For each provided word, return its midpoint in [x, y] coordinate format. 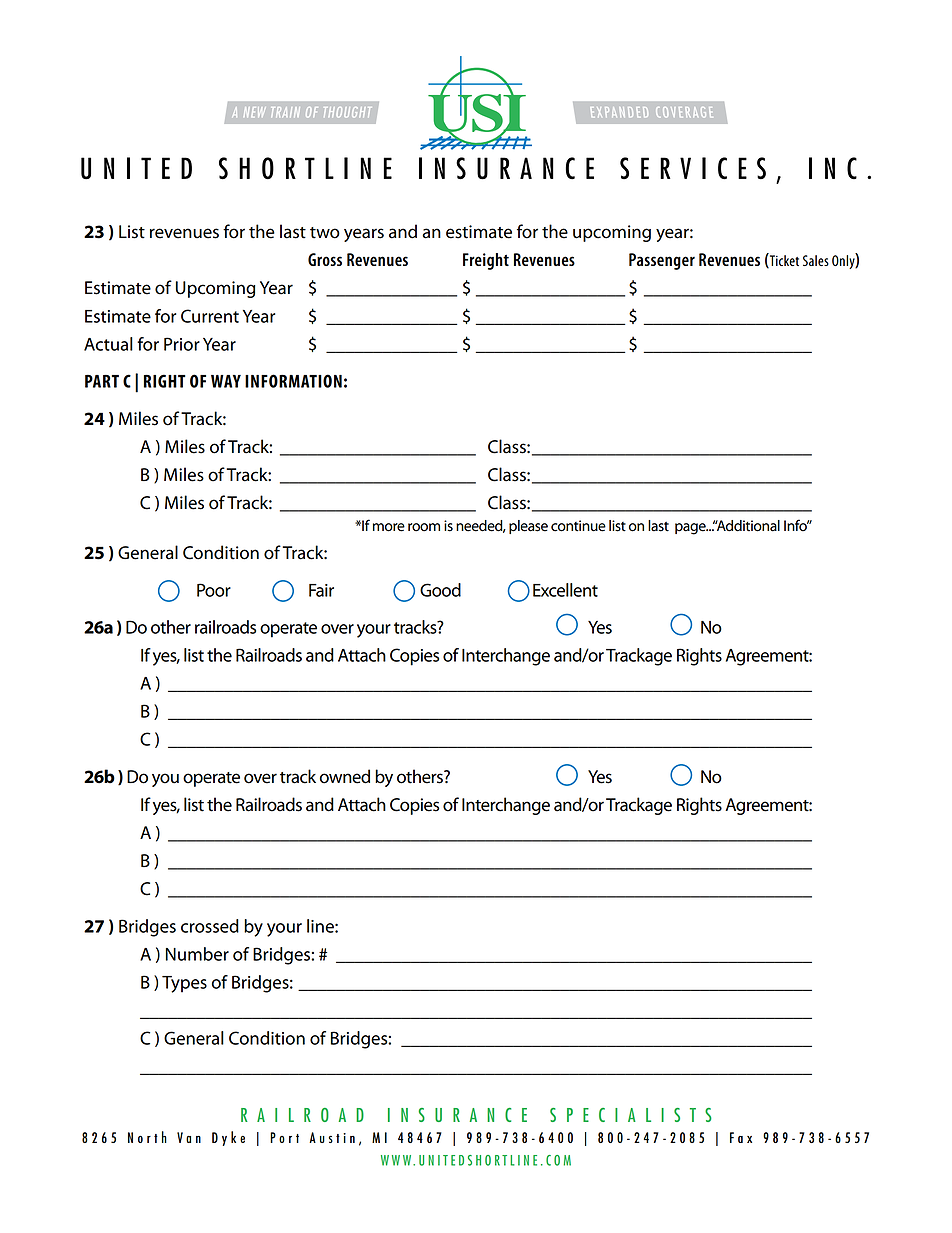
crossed [210, 926]
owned [345, 776]
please [528, 527]
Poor [214, 590]
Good [440, 590]
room [424, 527]
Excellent [565, 590]
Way [226, 381]
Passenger [662, 261]
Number [197, 954]
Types [184, 984]
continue [578, 526]
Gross [325, 259]
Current [210, 316]
